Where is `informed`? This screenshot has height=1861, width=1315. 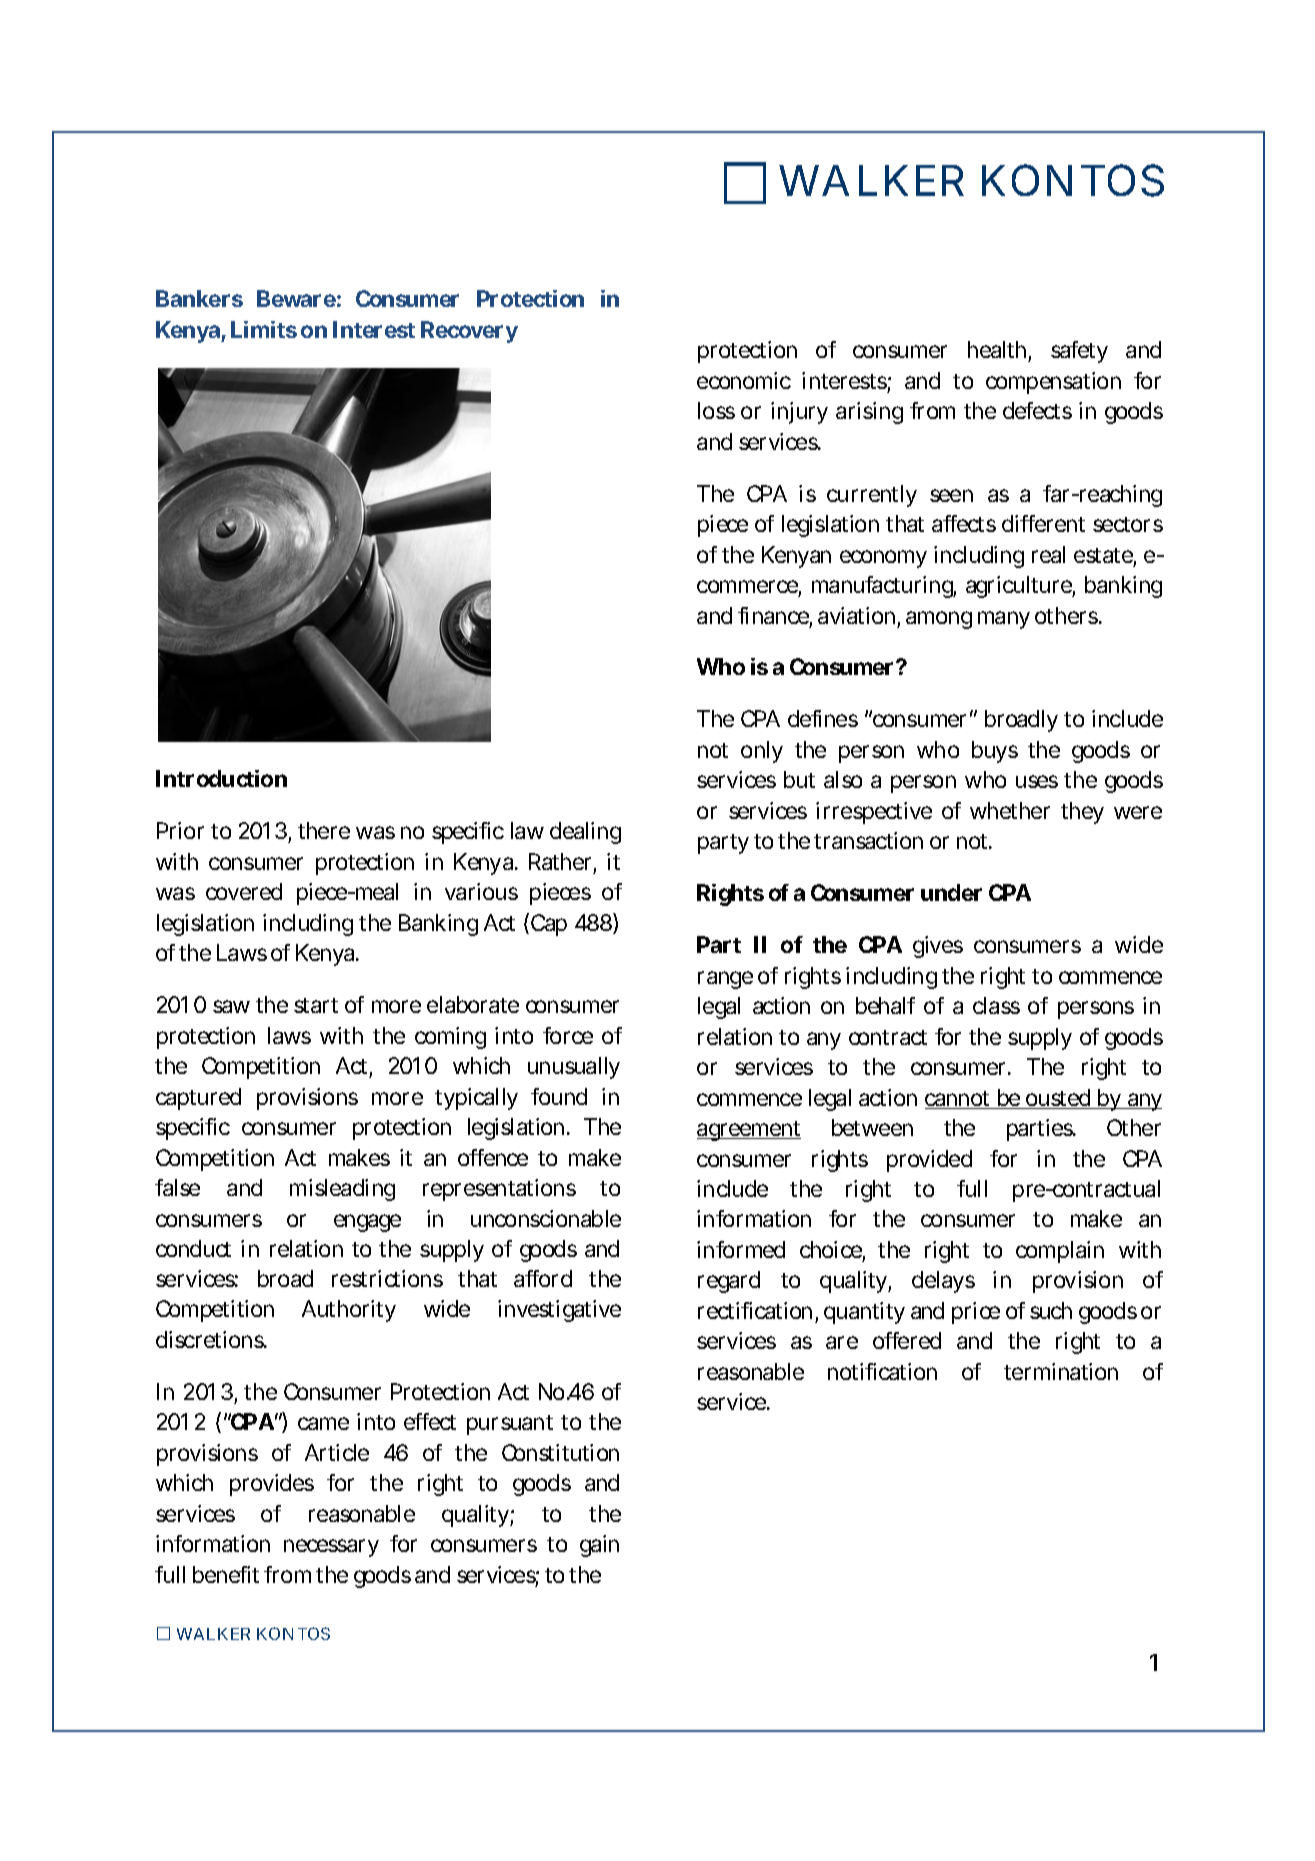 informed is located at coordinates (741, 1249).
